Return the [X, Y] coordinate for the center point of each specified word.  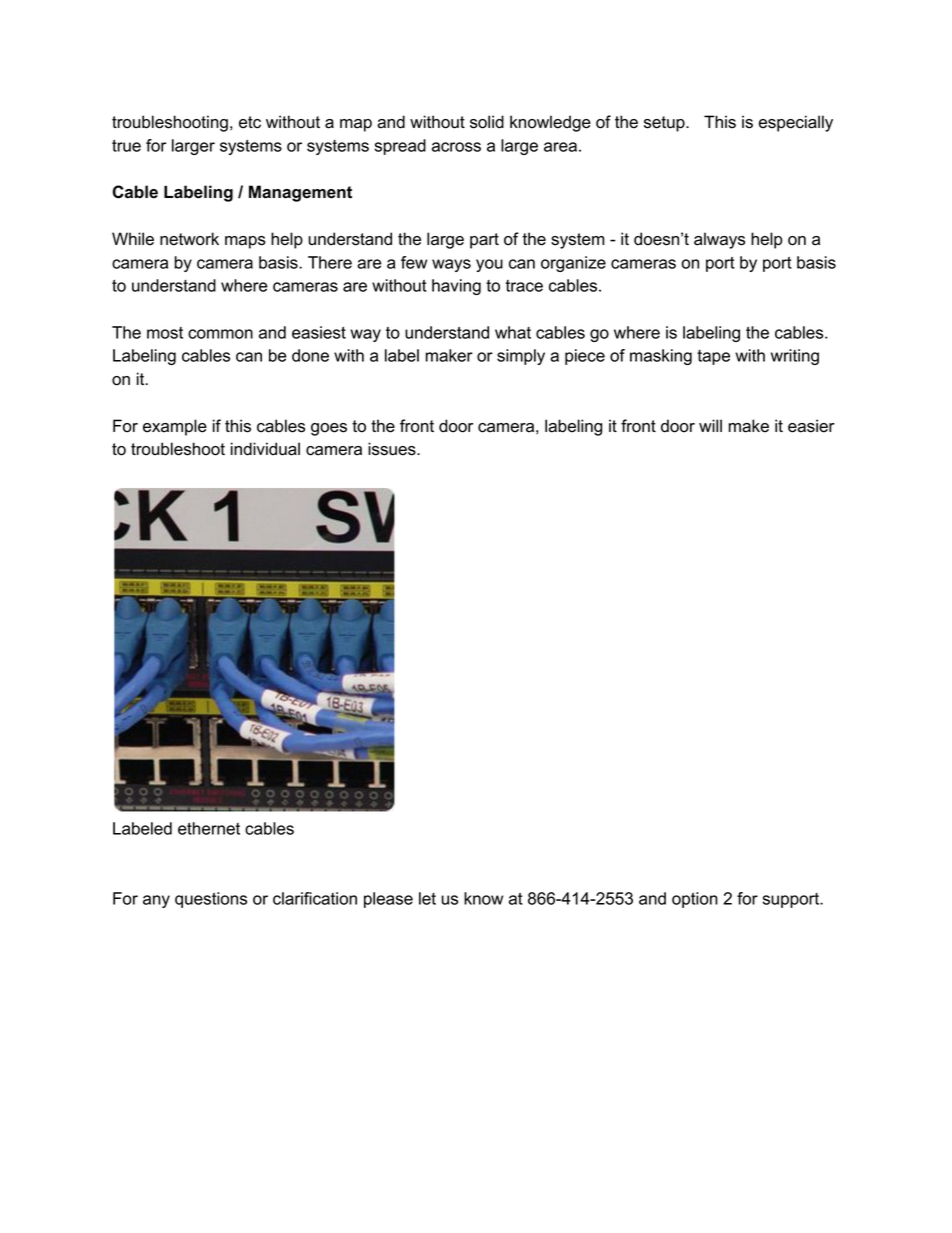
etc [250, 122]
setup [665, 124]
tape [713, 357]
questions [211, 900]
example [175, 427]
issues [393, 449]
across [456, 147]
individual [265, 449]
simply [521, 357]
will [710, 425]
